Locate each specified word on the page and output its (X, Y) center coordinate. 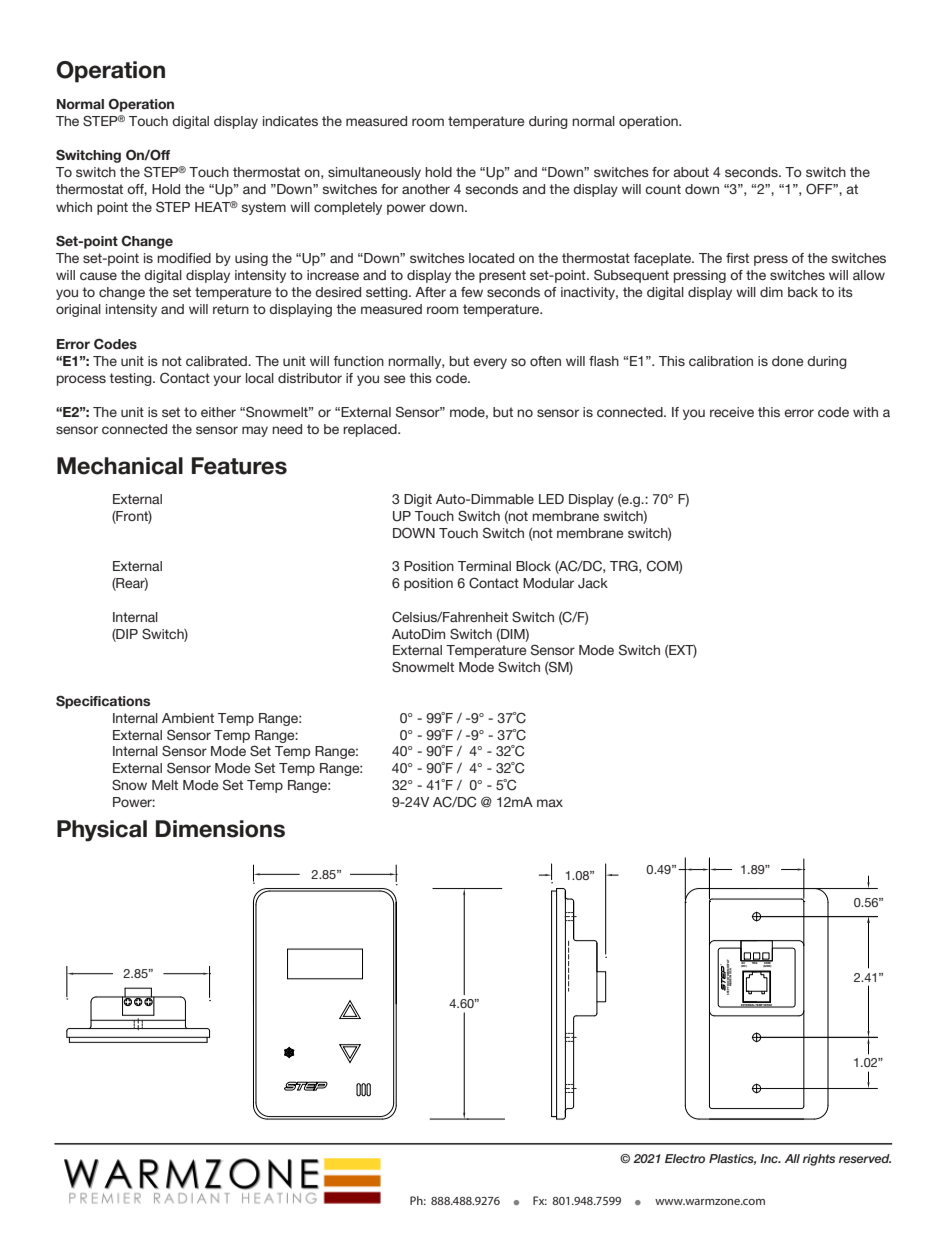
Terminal (484, 566)
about (691, 172)
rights (819, 1160)
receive (732, 412)
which (74, 207)
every (490, 363)
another (426, 189)
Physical (102, 831)
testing (131, 379)
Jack (593, 583)
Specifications (103, 702)
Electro (685, 1158)
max (550, 803)
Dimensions (220, 829)
